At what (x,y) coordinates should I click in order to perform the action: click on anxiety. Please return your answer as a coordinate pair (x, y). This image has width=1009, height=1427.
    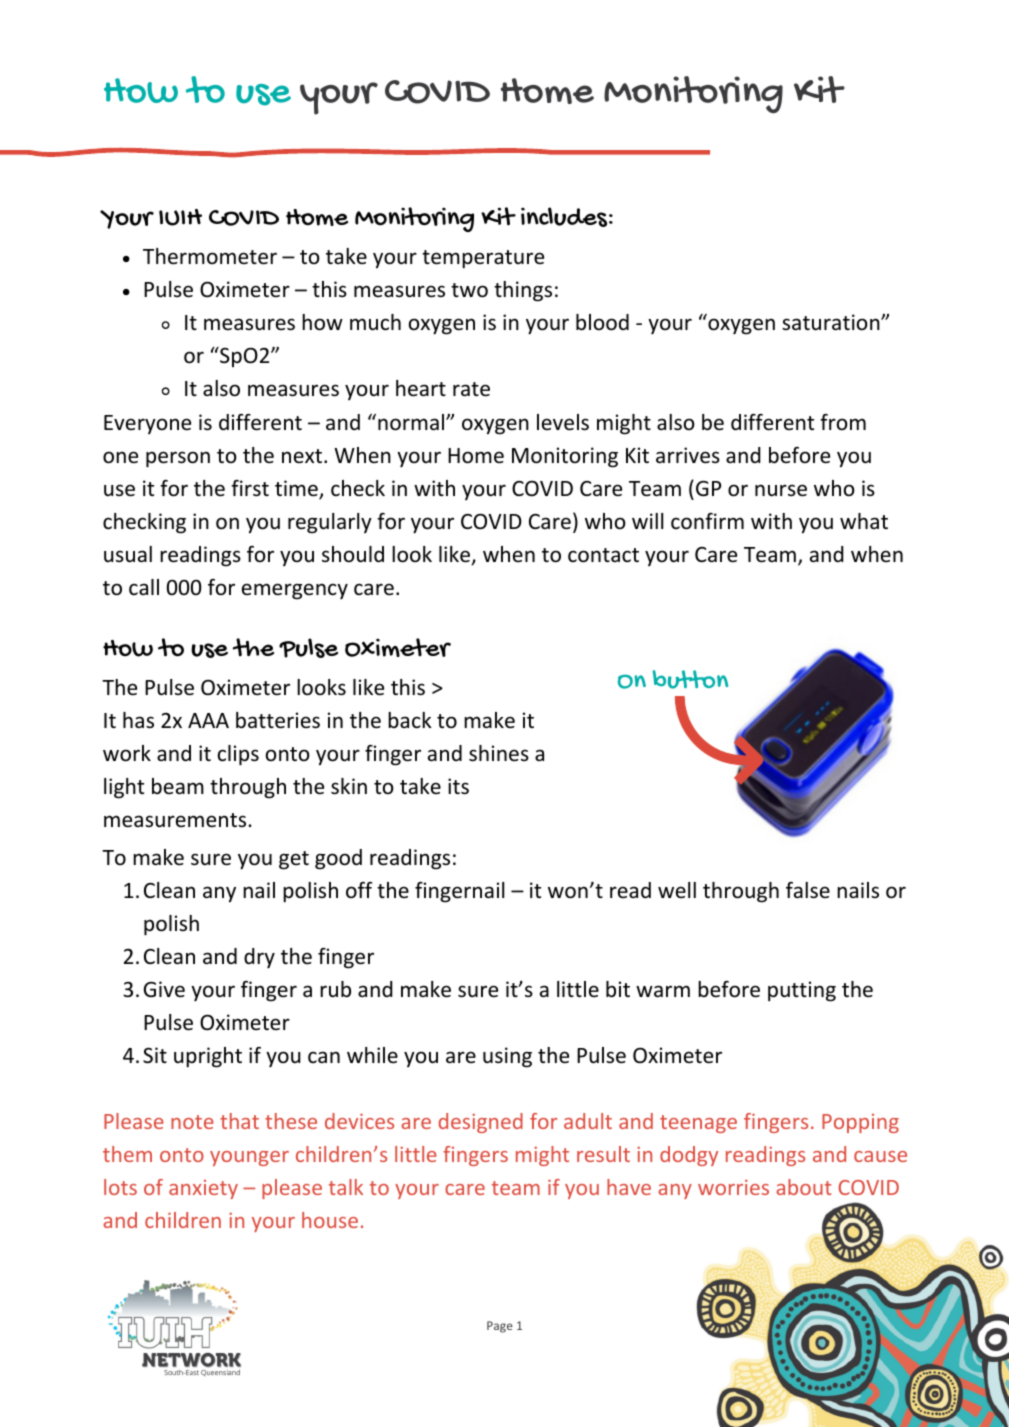
    Looking at the image, I should click on (203, 1189).
